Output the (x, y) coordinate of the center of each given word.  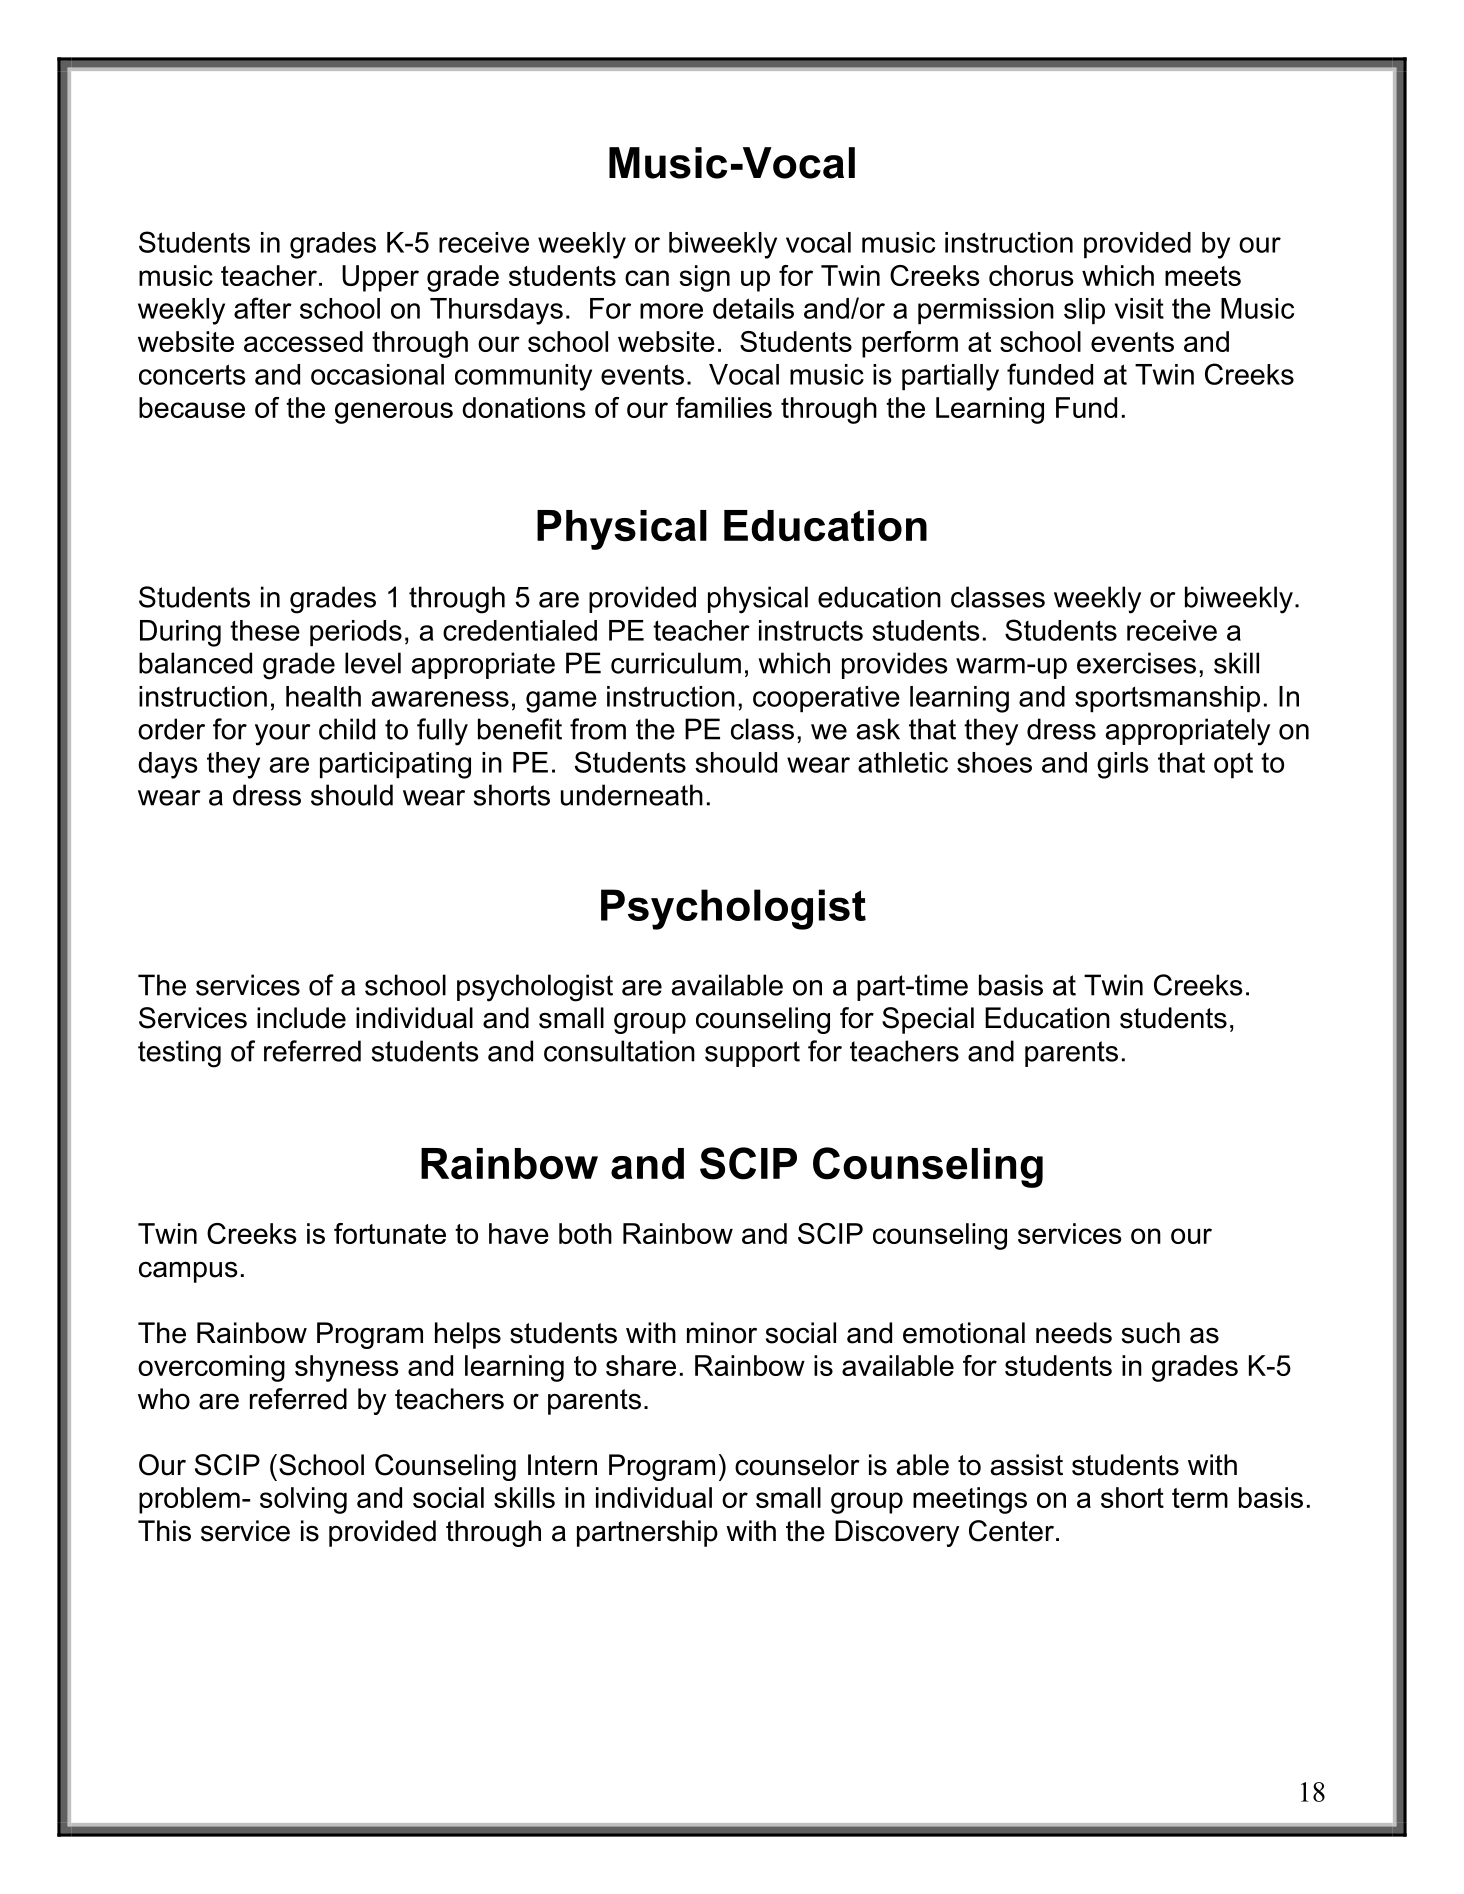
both (585, 1233)
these (265, 630)
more (671, 311)
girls (1122, 765)
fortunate (390, 1233)
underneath (632, 795)
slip (1084, 311)
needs (1074, 1333)
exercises (1136, 663)
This (164, 1531)
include (301, 1018)
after (263, 308)
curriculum (676, 663)
